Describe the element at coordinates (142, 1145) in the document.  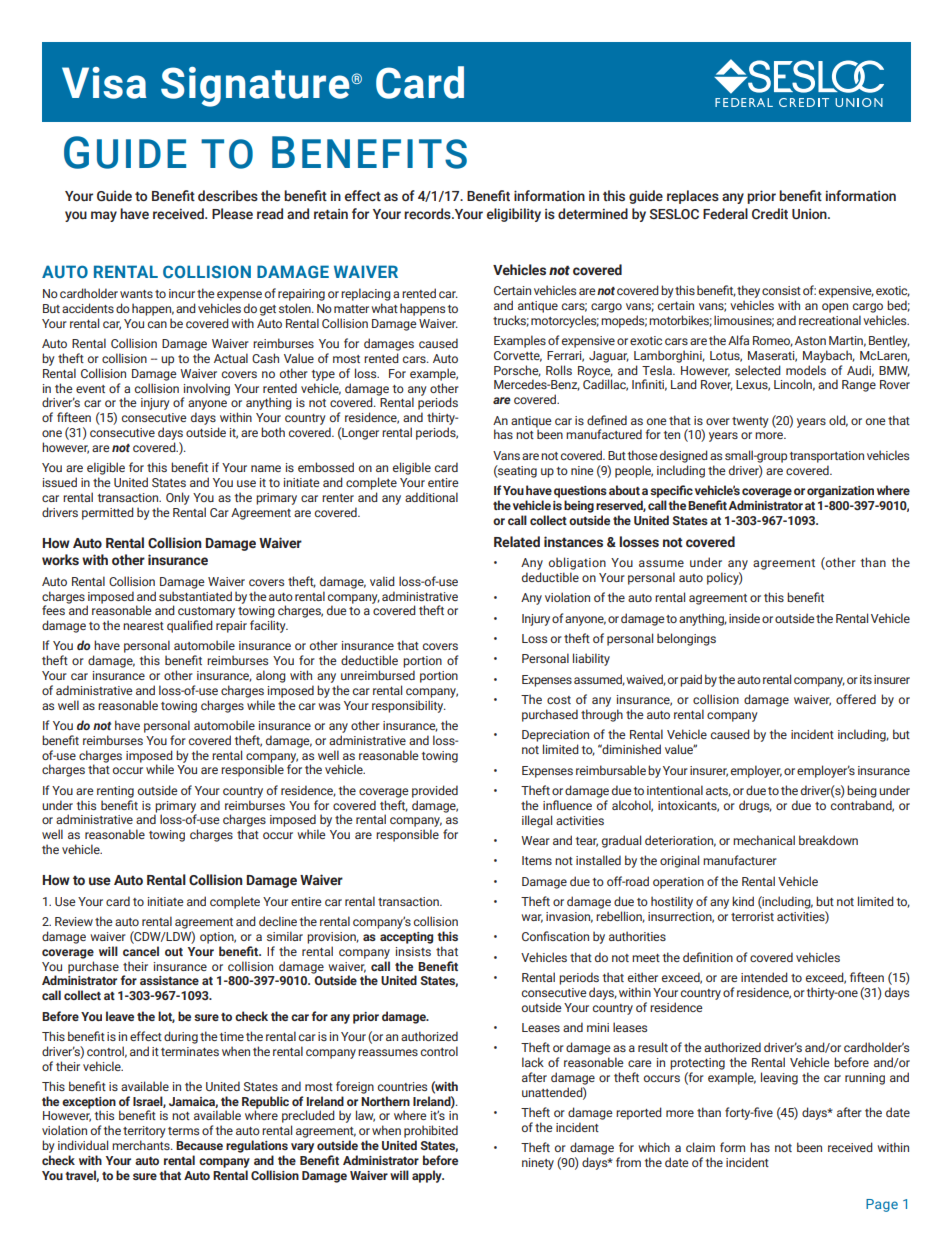
I see `merchants` at that location.
